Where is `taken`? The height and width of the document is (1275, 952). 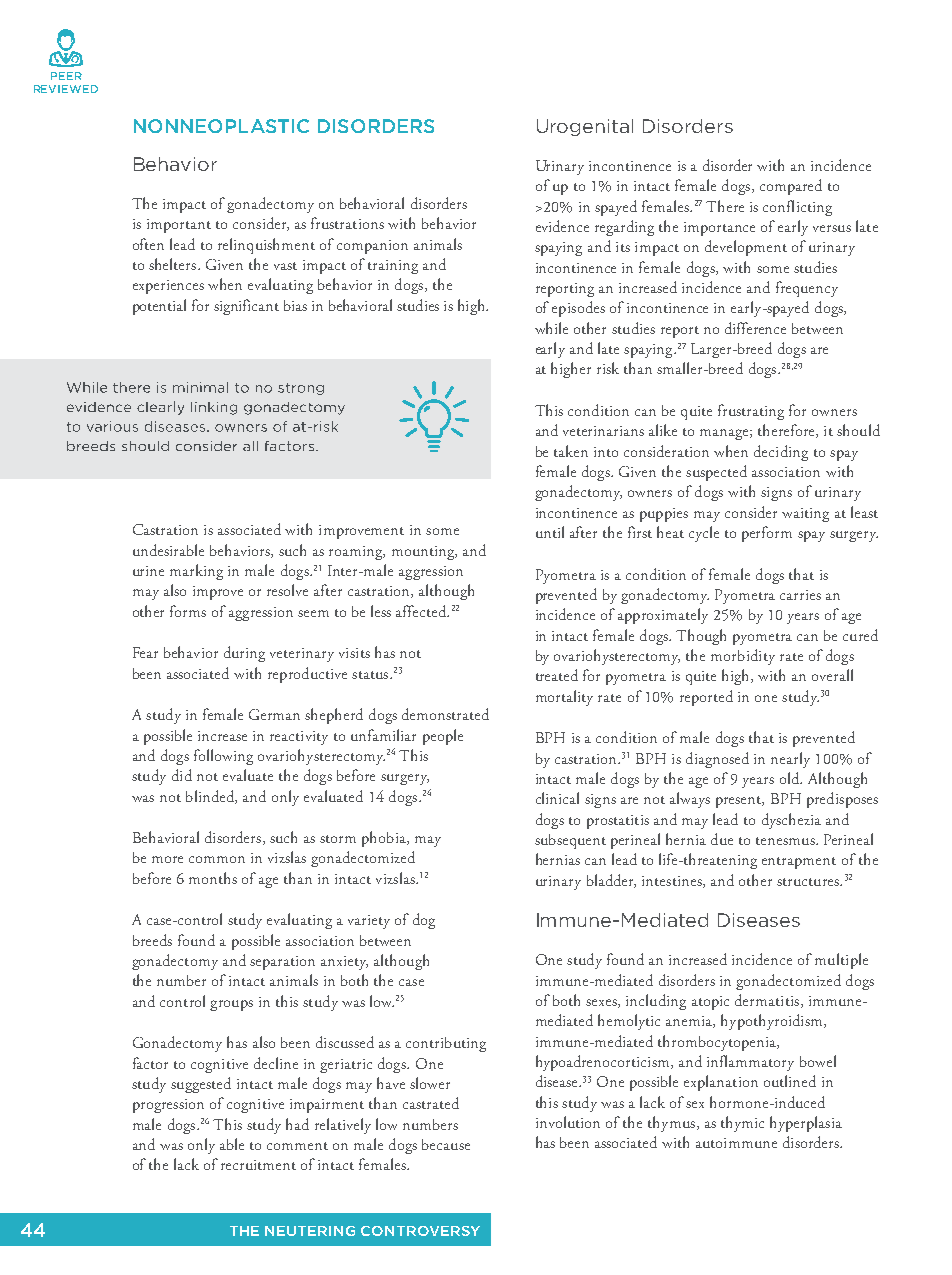
taken is located at coordinates (571, 451).
